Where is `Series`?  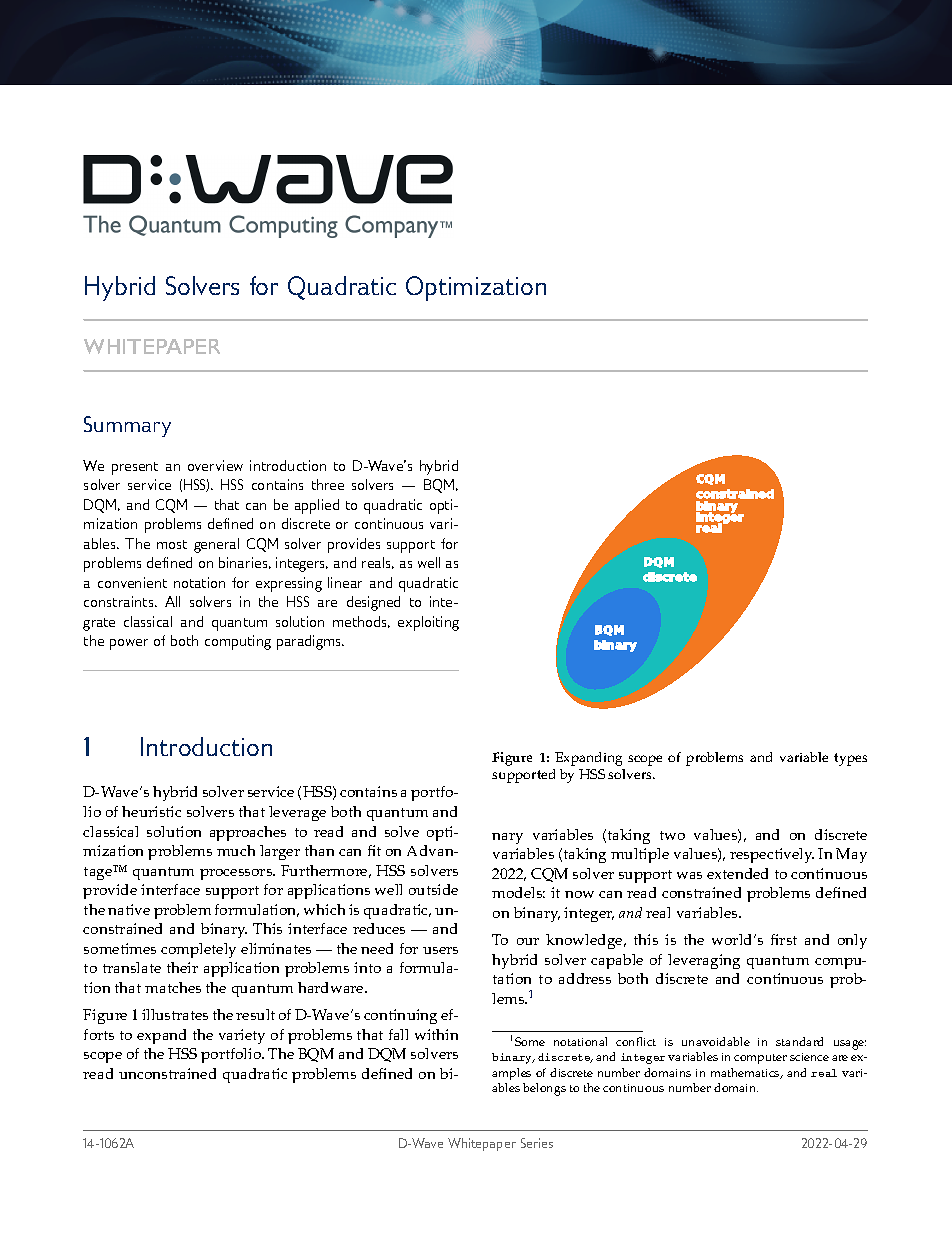 Series is located at coordinates (537, 1143).
